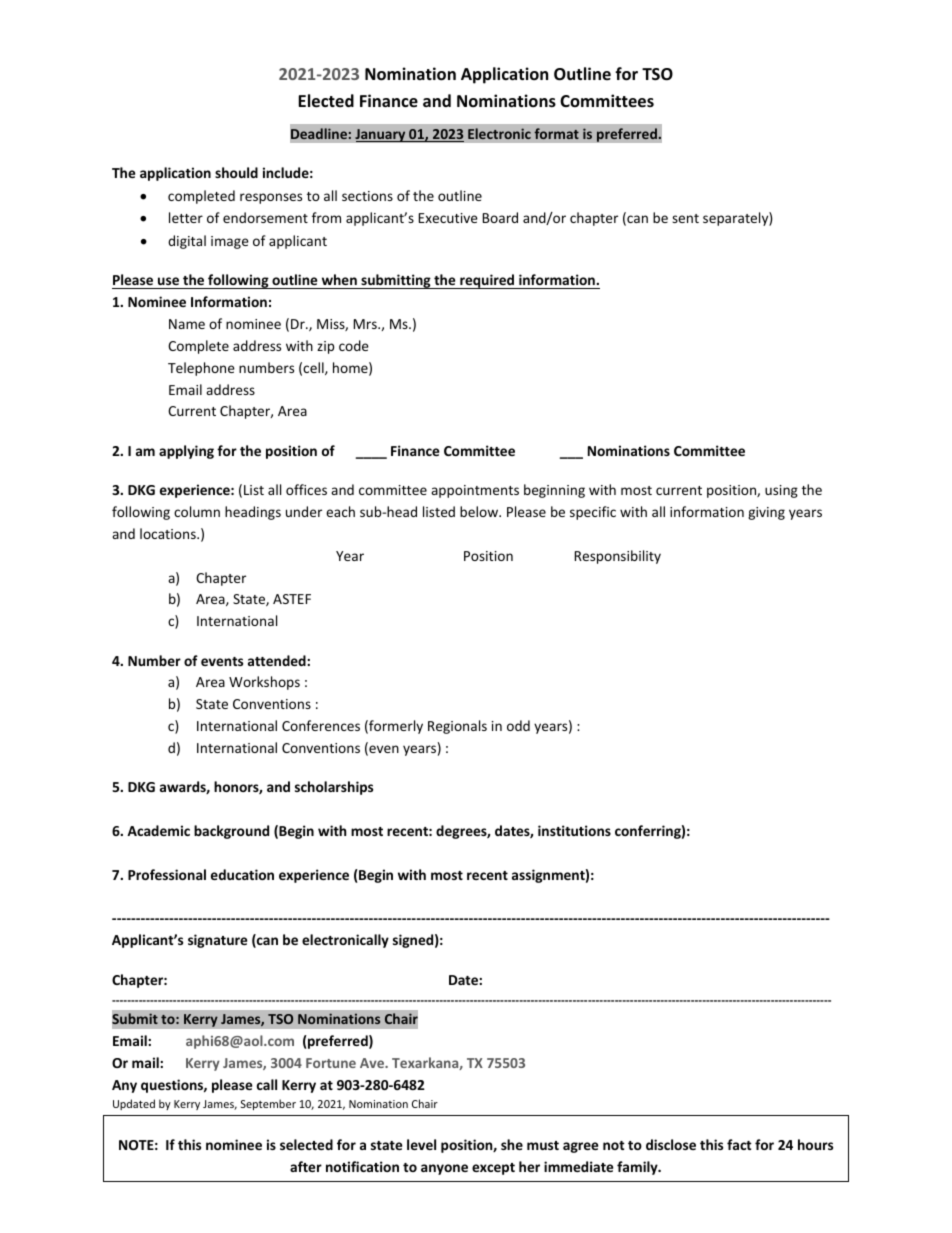 The width and height of the document is (952, 1233). What do you see at coordinates (236, 172) in the document?
I see `should` at bounding box center [236, 172].
